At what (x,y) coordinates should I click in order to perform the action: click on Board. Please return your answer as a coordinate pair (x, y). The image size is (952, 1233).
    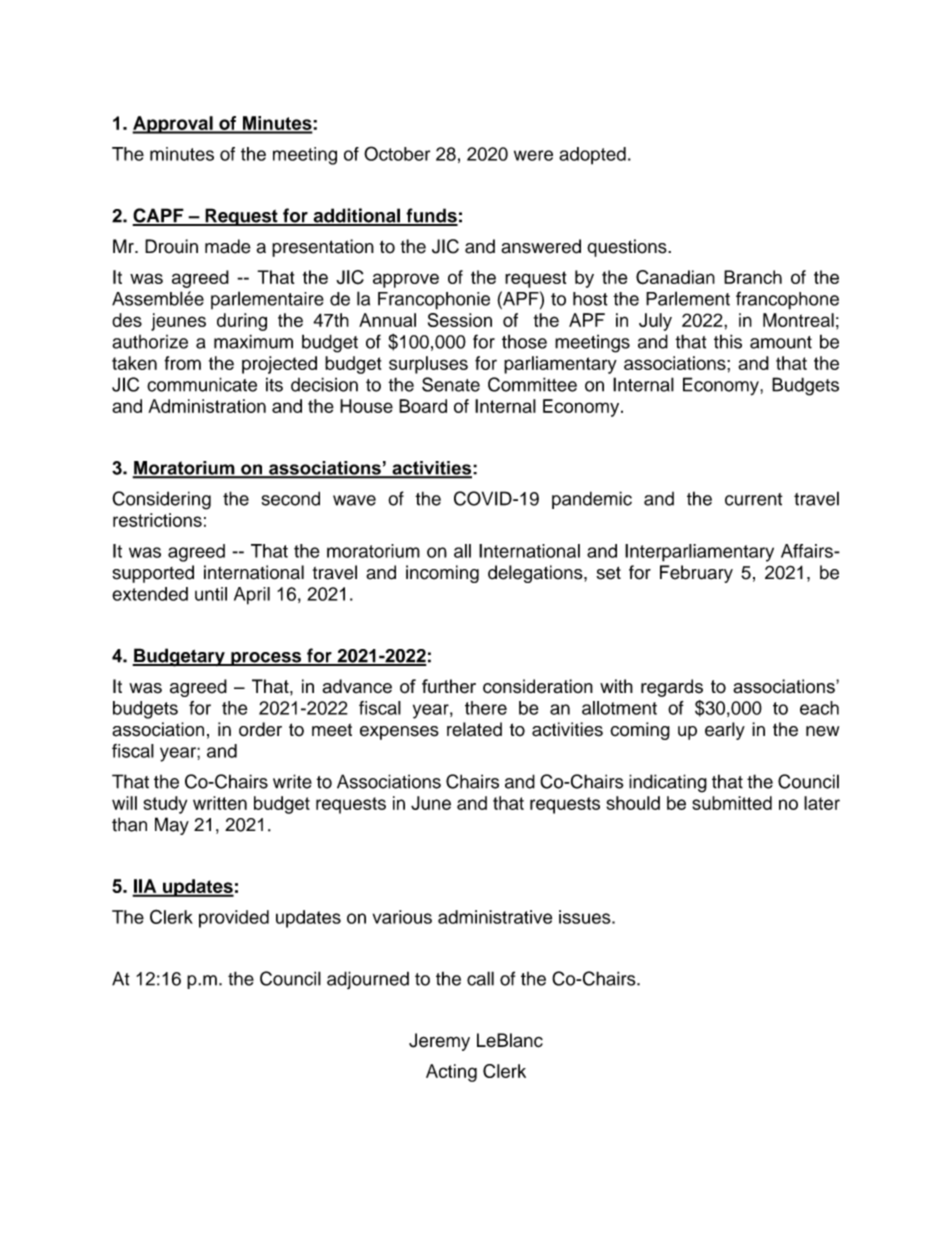
    Looking at the image, I should click on (423, 406).
